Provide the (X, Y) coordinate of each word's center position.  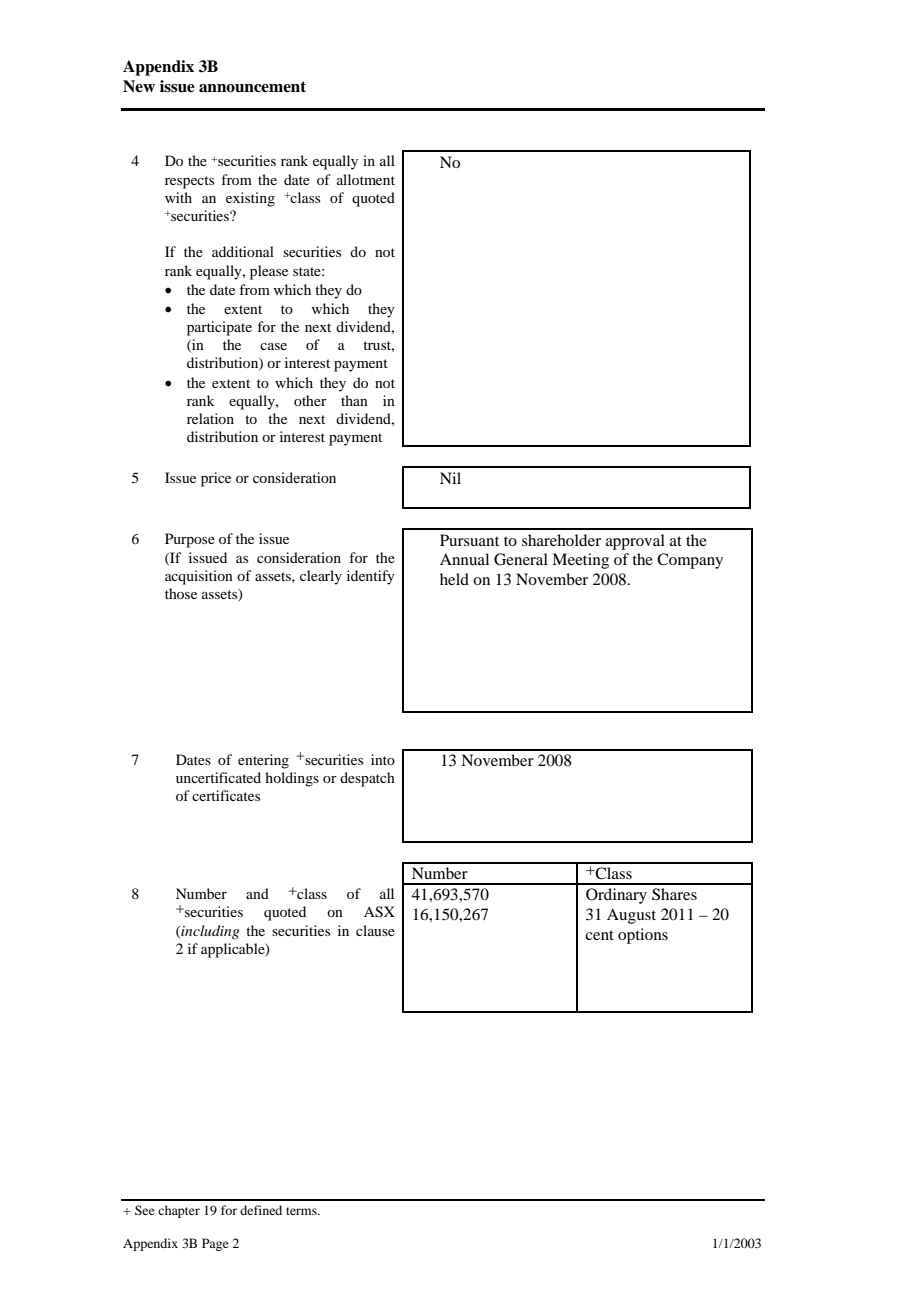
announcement (252, 87)
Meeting (580, 561)
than (354, 400)
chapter (179, 1211)
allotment (366, 179)
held (454, 579)
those (181, 593)
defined (261, 1210)
